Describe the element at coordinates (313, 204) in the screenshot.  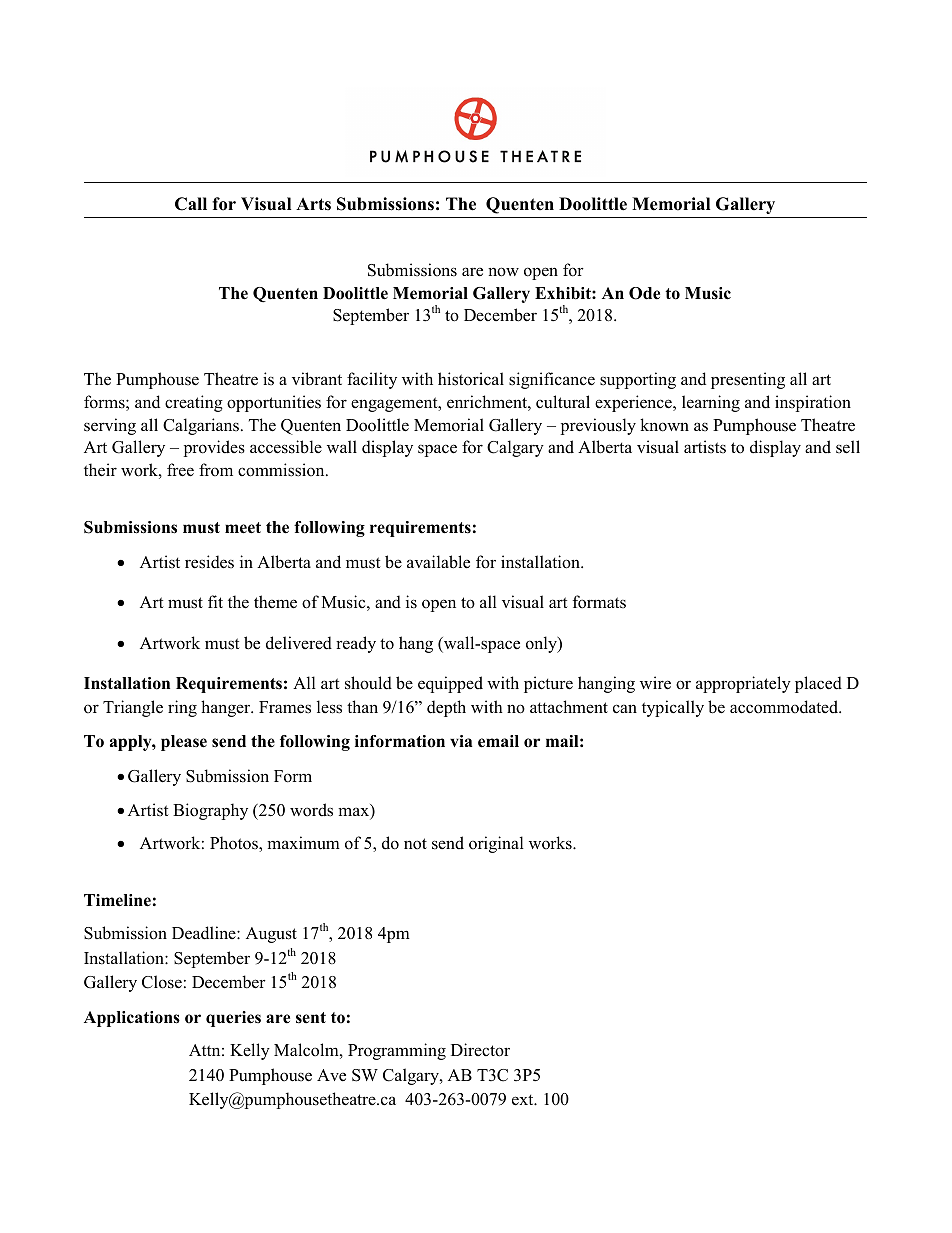
I see `Arts` at that location.
